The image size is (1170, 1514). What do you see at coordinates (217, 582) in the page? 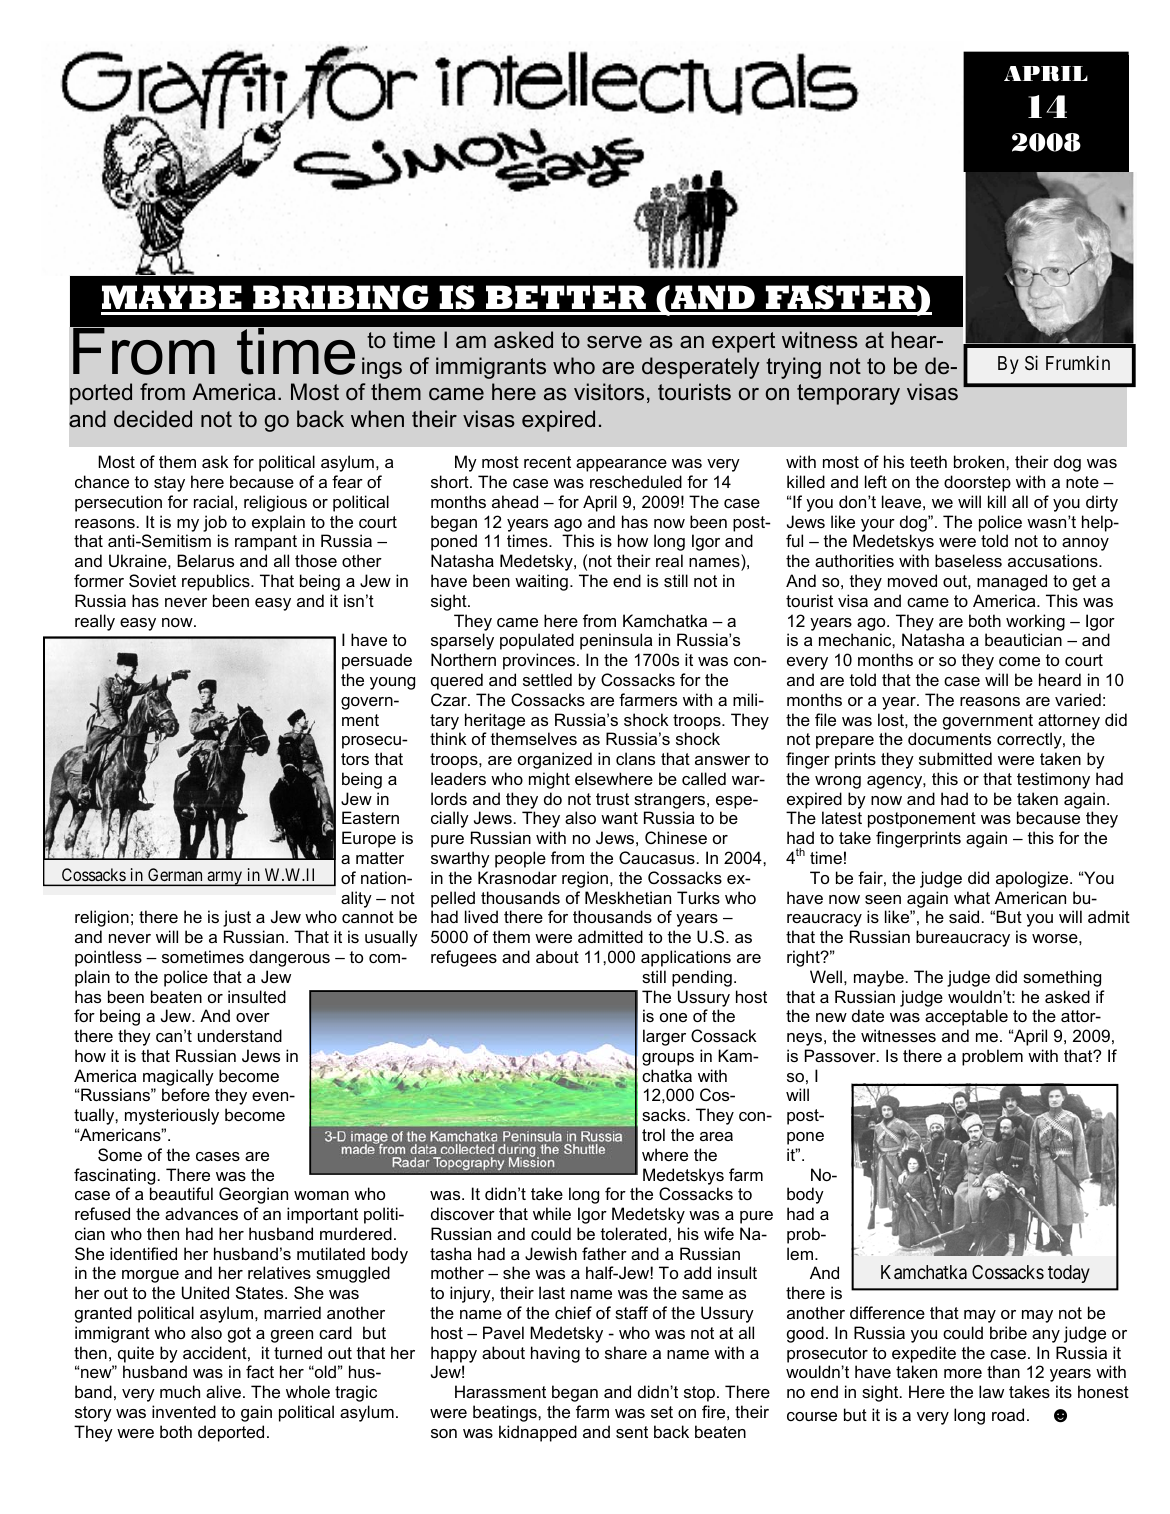
I see `republics` at bounding box center [217, 582].
